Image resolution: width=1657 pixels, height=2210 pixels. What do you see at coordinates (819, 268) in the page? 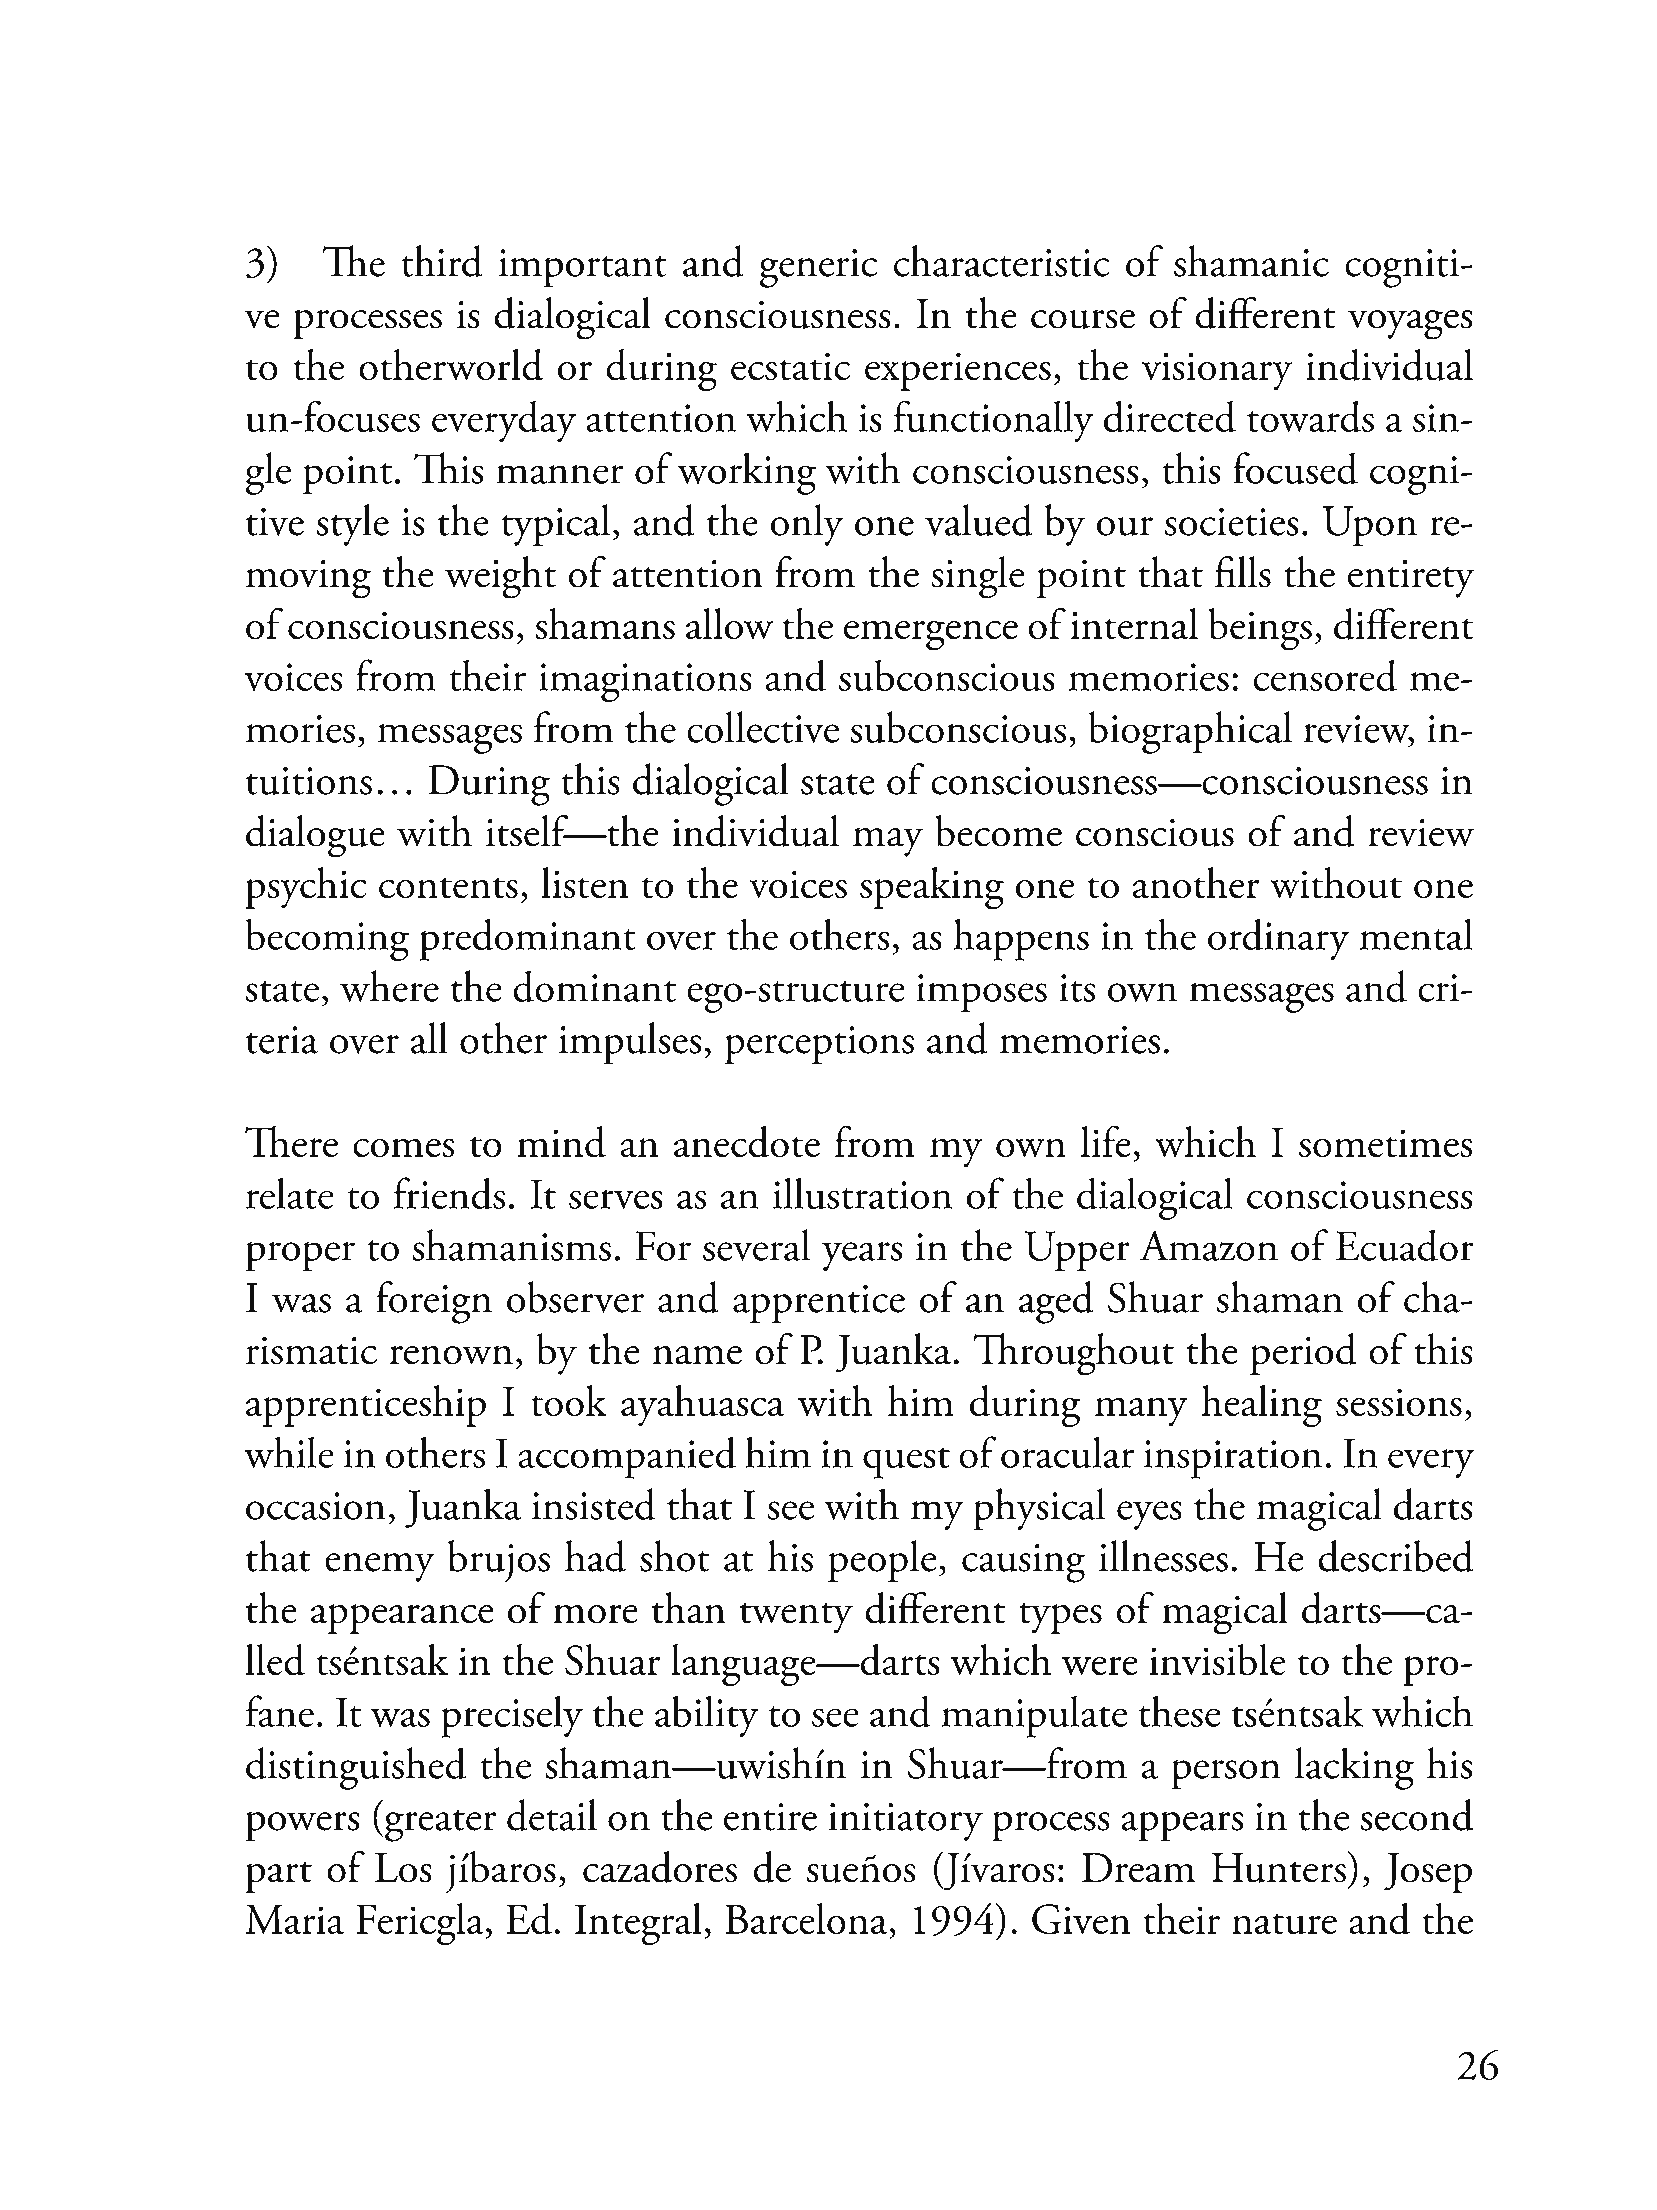
I see `generic` at bounding box center [819, 268].
